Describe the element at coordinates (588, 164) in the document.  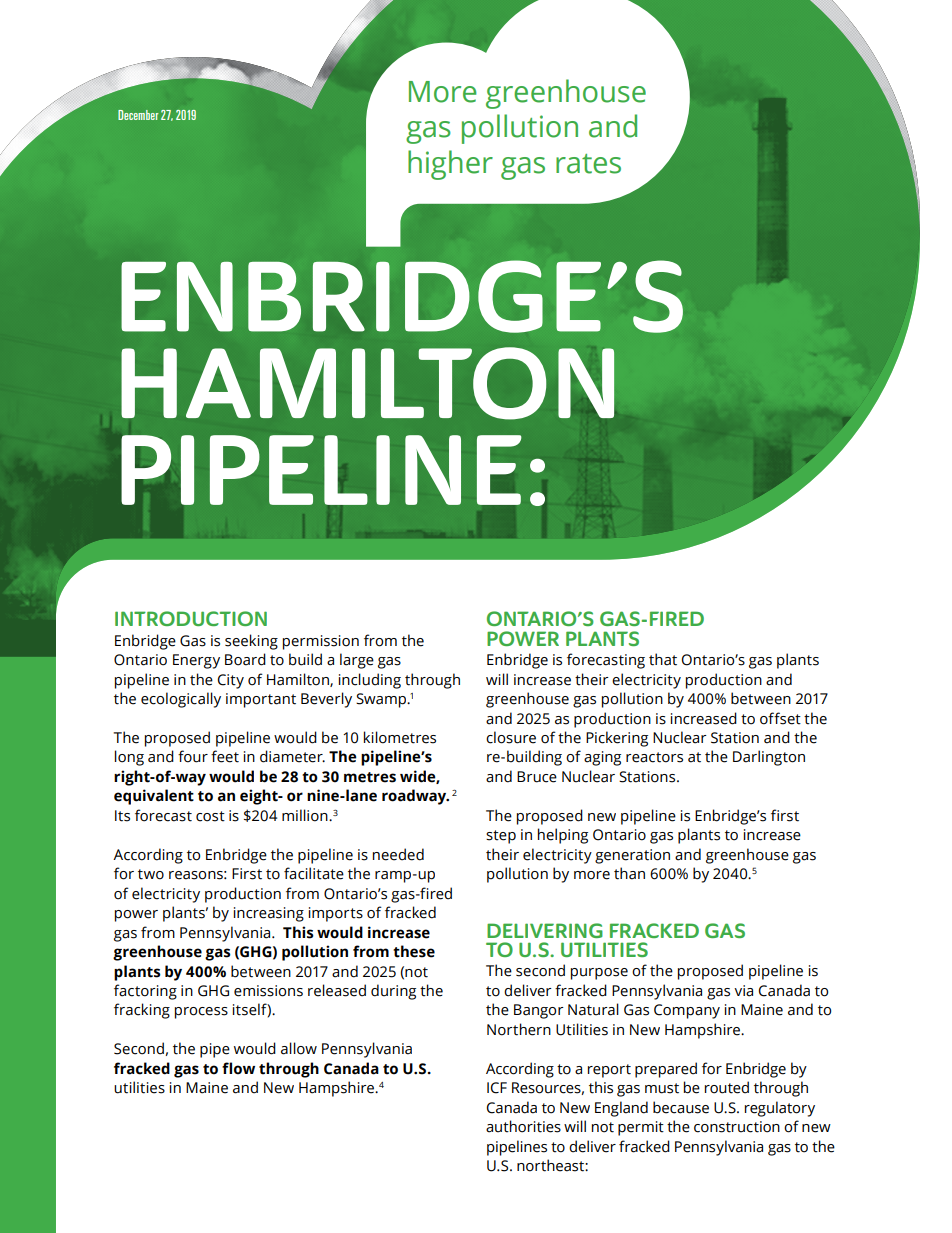
I see `rates` at that location.
